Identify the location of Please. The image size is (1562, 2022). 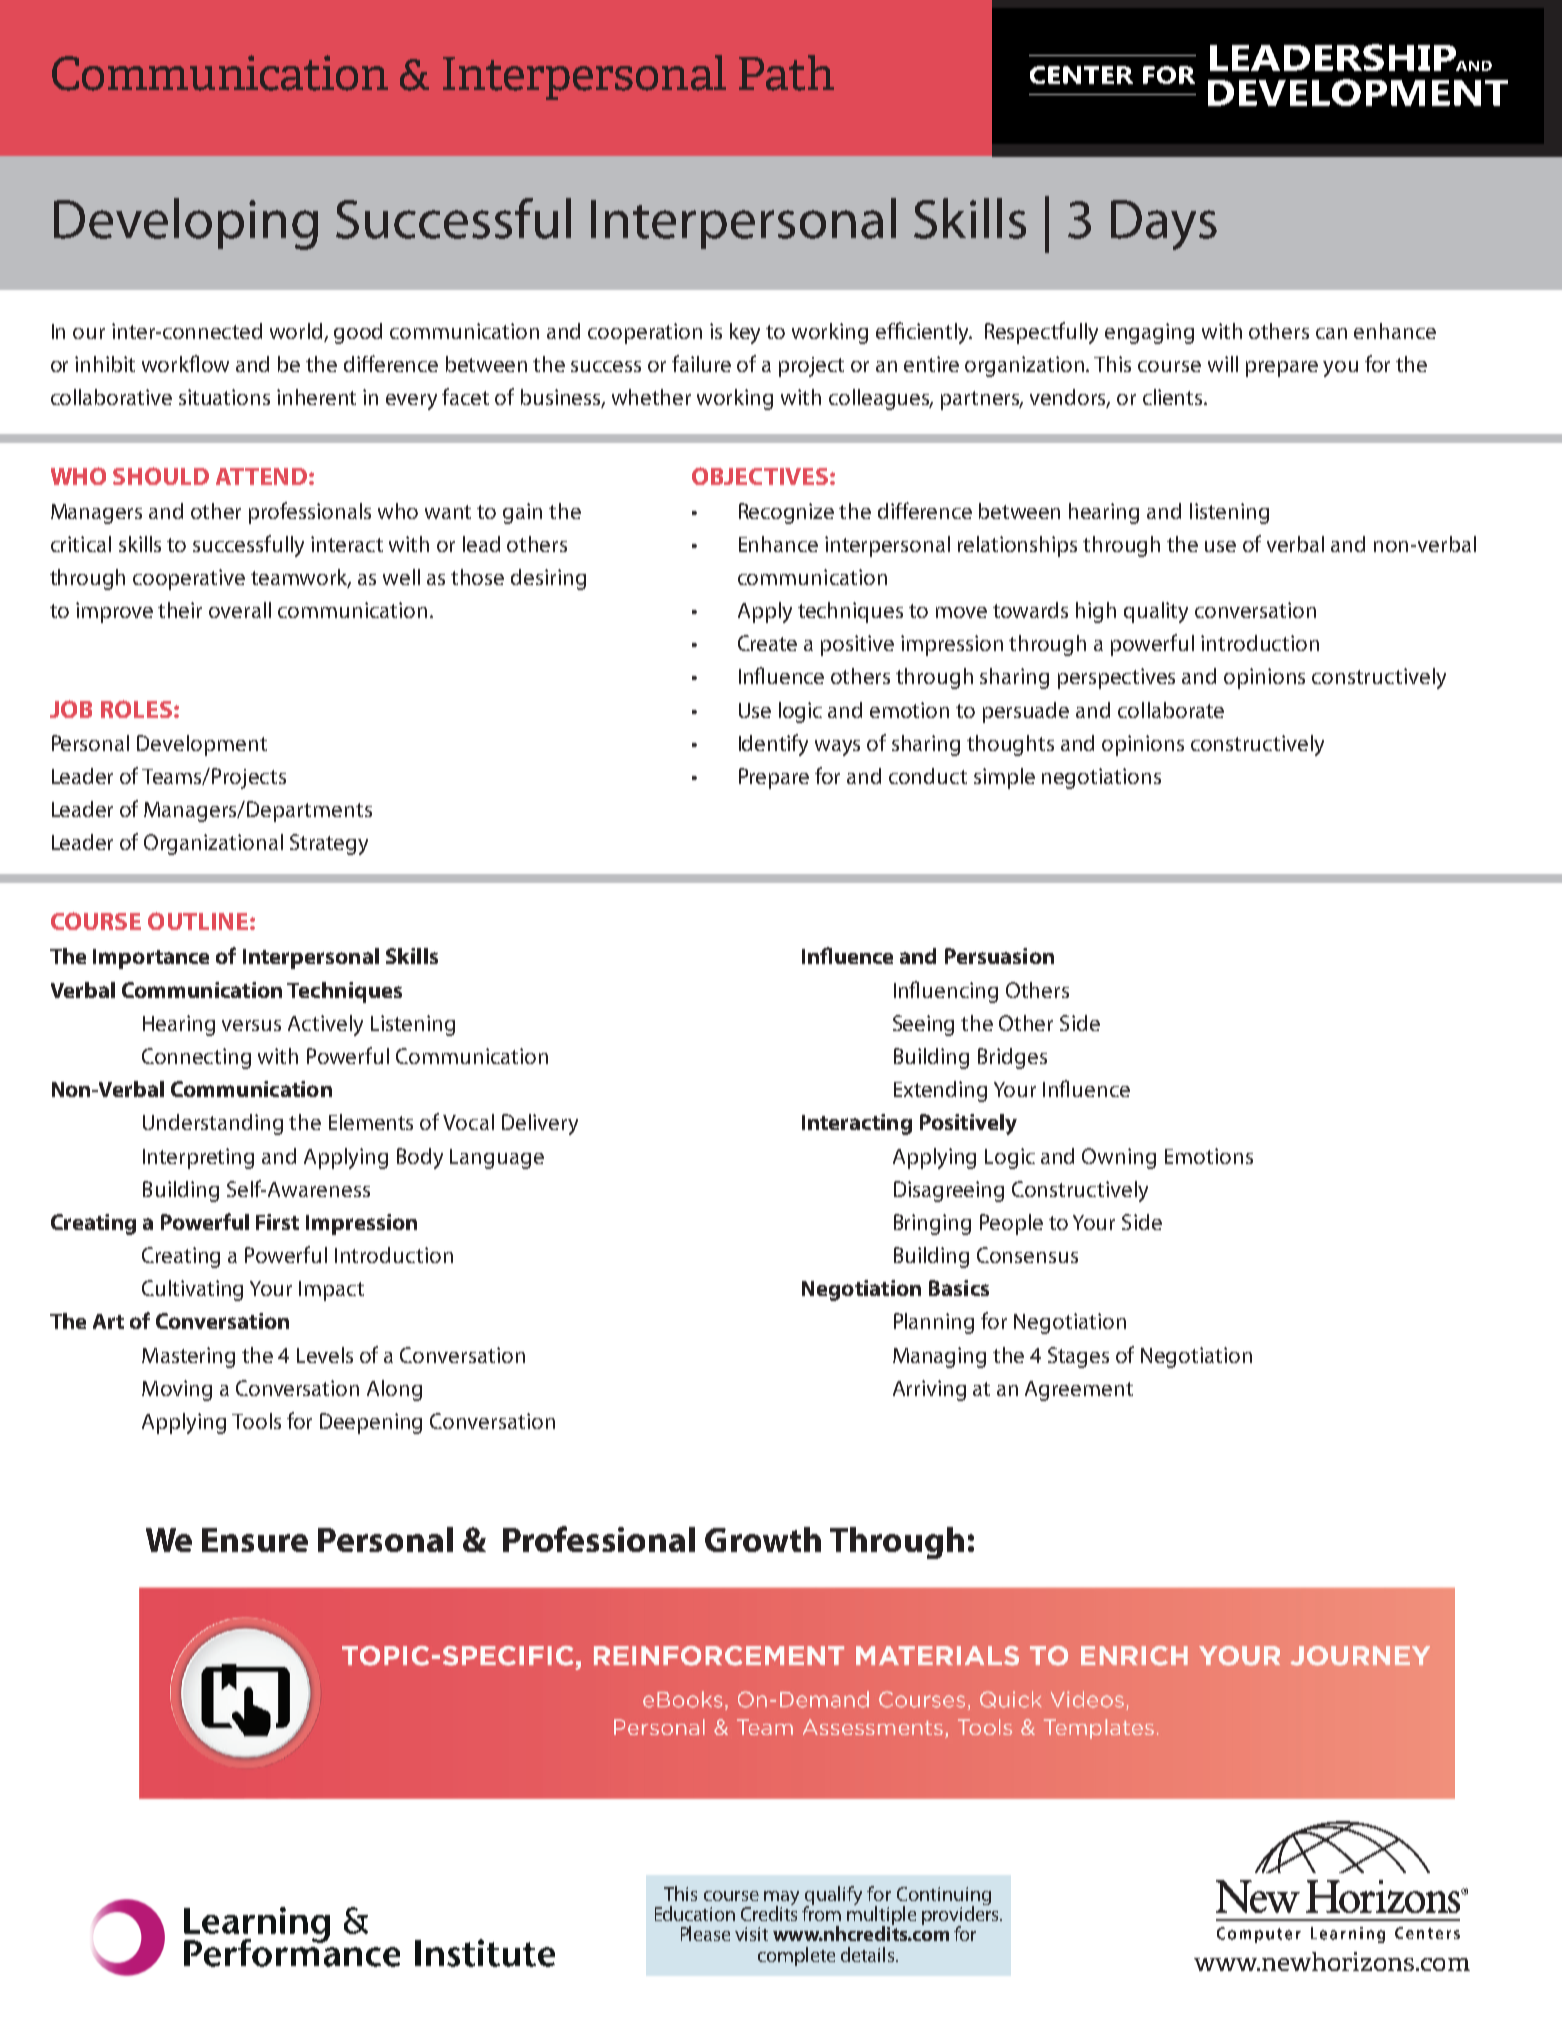
(705, 1933).
